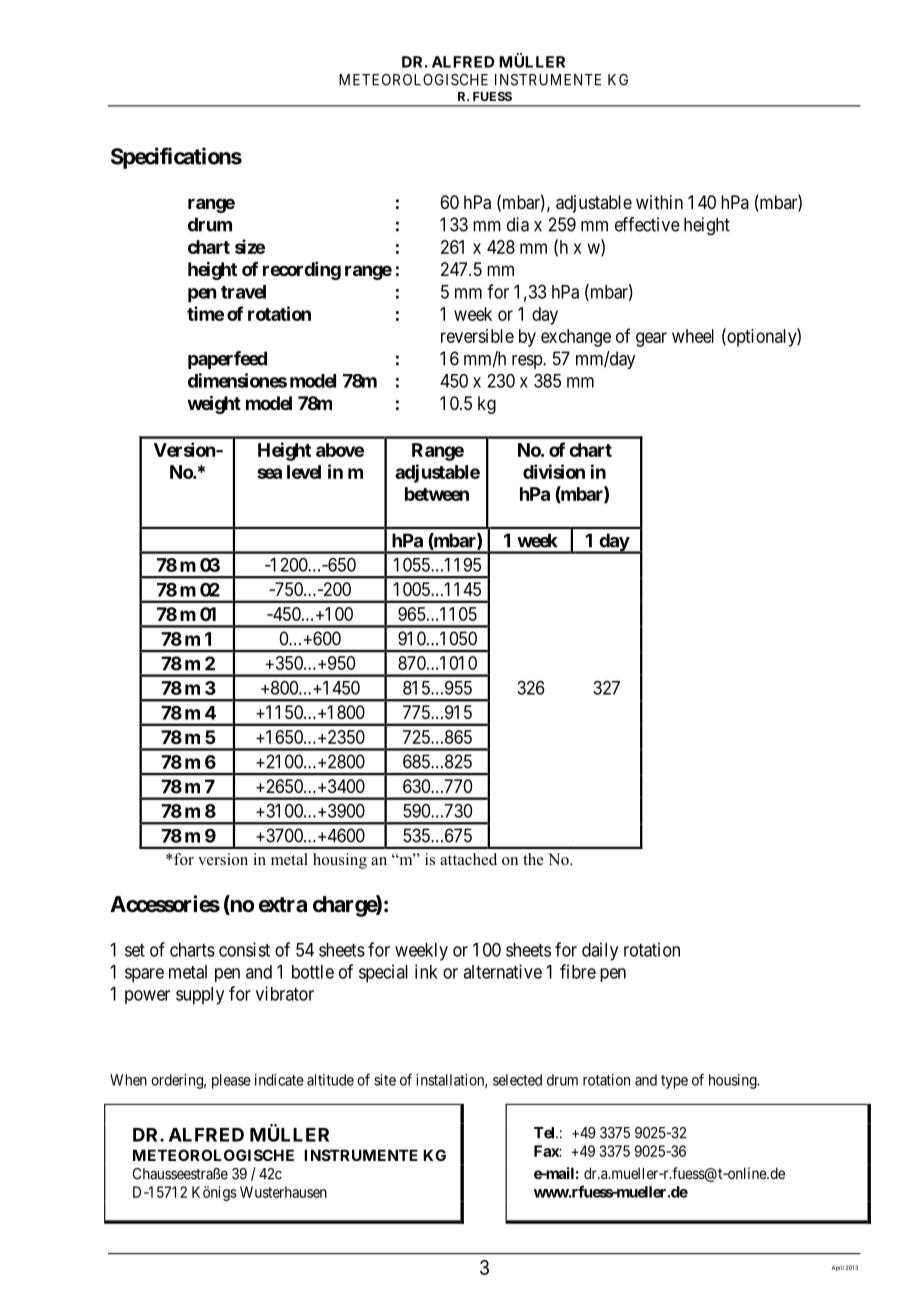 The image size is (924, 1308). I want to click on within, so click(659, 202).
